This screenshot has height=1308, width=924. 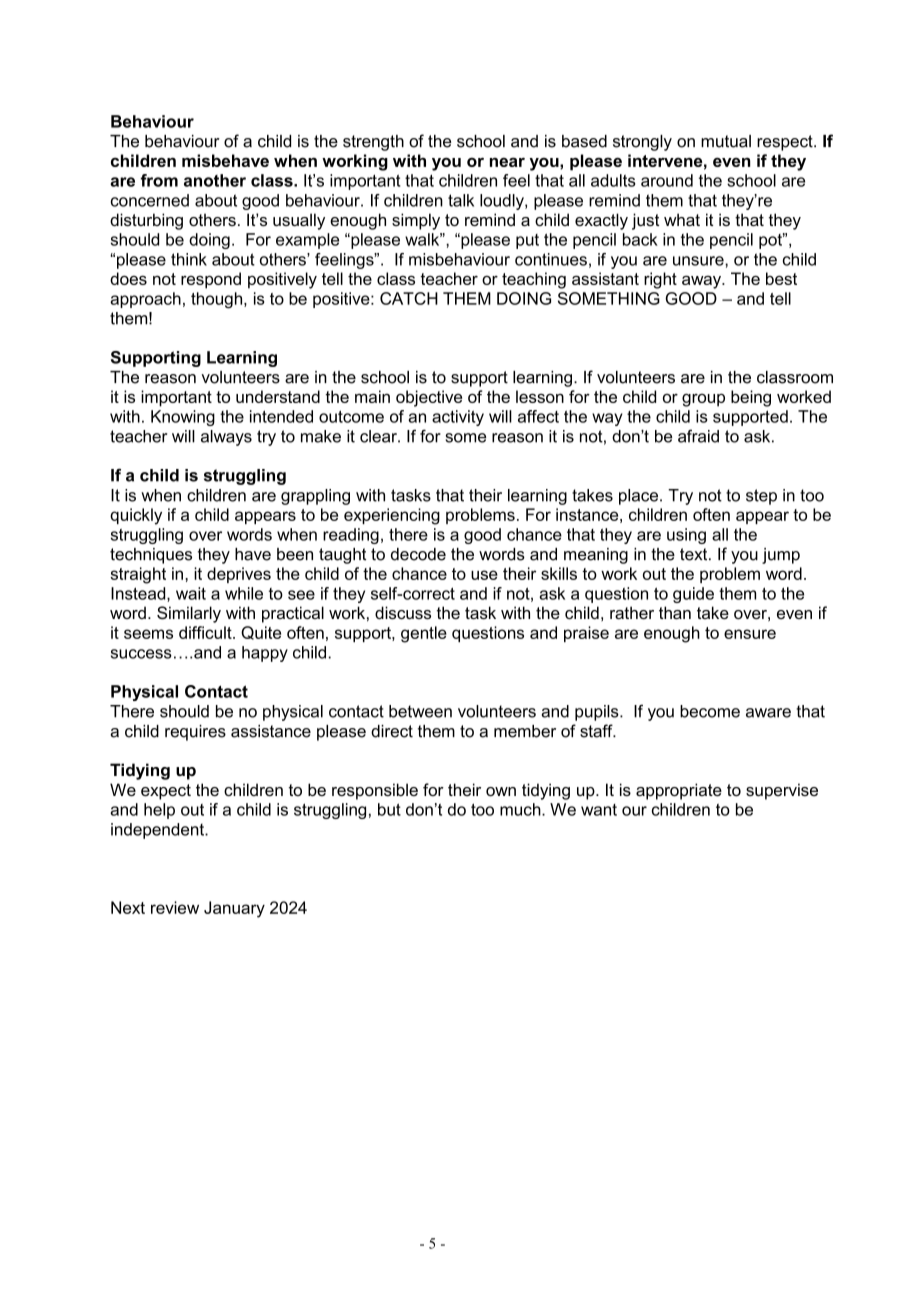 What do you see at coordinates (458, 418) in the screenshot?
I see `activity` at bounding box center [458, 418].
